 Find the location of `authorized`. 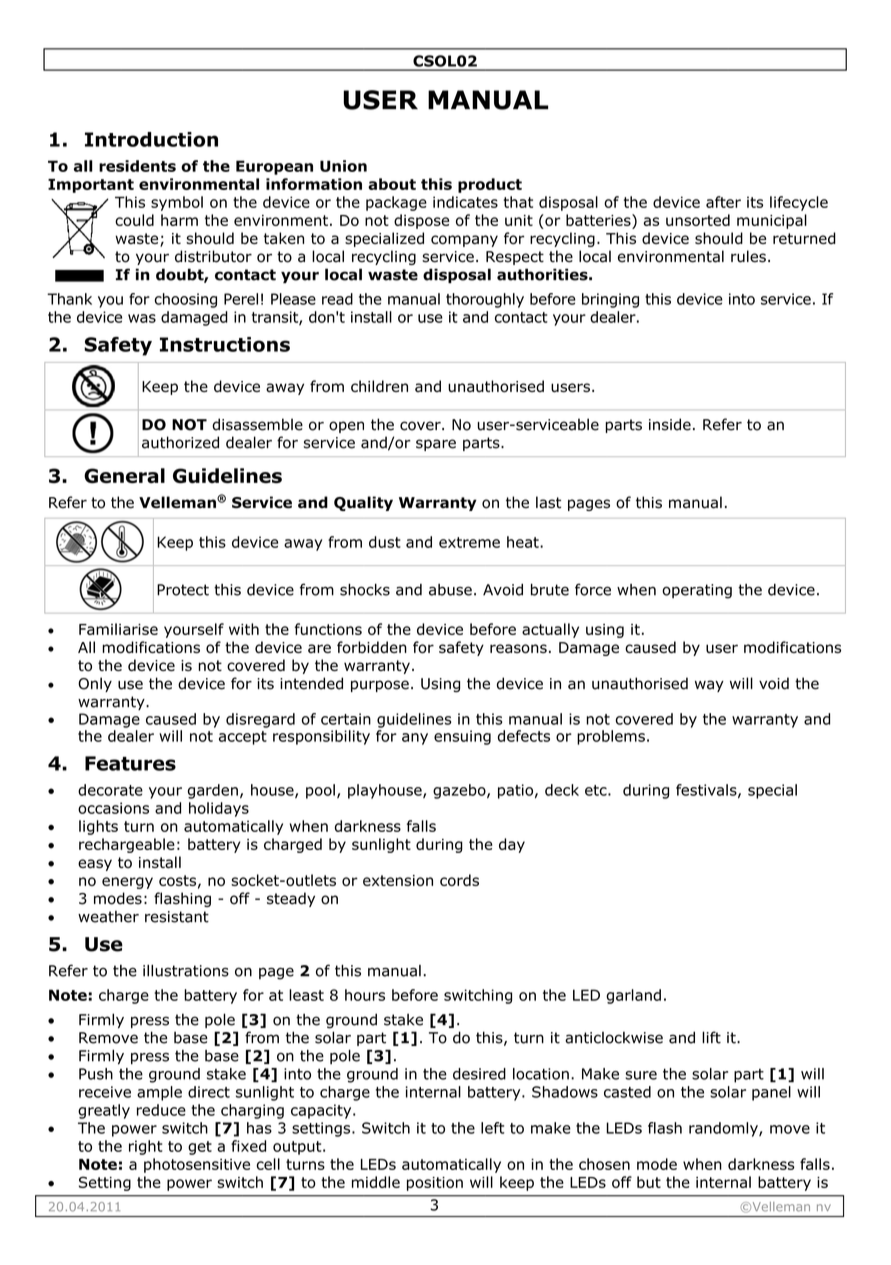

authorized is located at coordinates (180, 442).
